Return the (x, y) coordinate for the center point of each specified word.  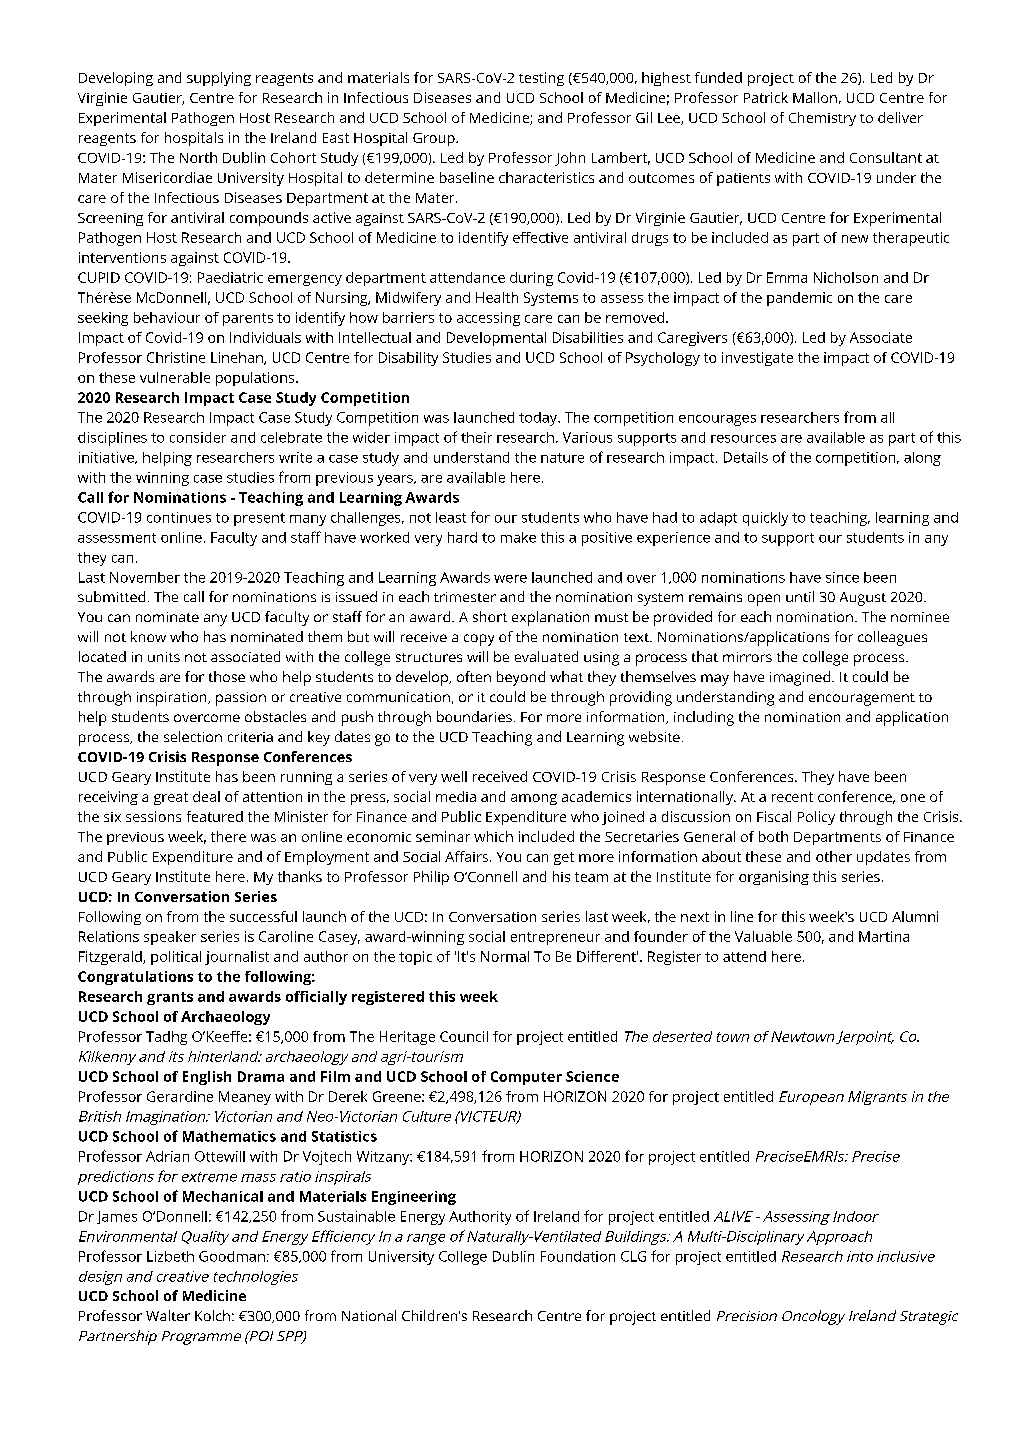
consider (198, 437)
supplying (219, 79)
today (539, 419)
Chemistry (822, 119)
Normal (505, 956)
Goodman (232, 1256)
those (227, 676)
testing (541, 79)
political (176, 958)
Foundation (578, 1256)
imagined (800, 678)
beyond (521, 678)
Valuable (763, 936)
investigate (757, 359)
